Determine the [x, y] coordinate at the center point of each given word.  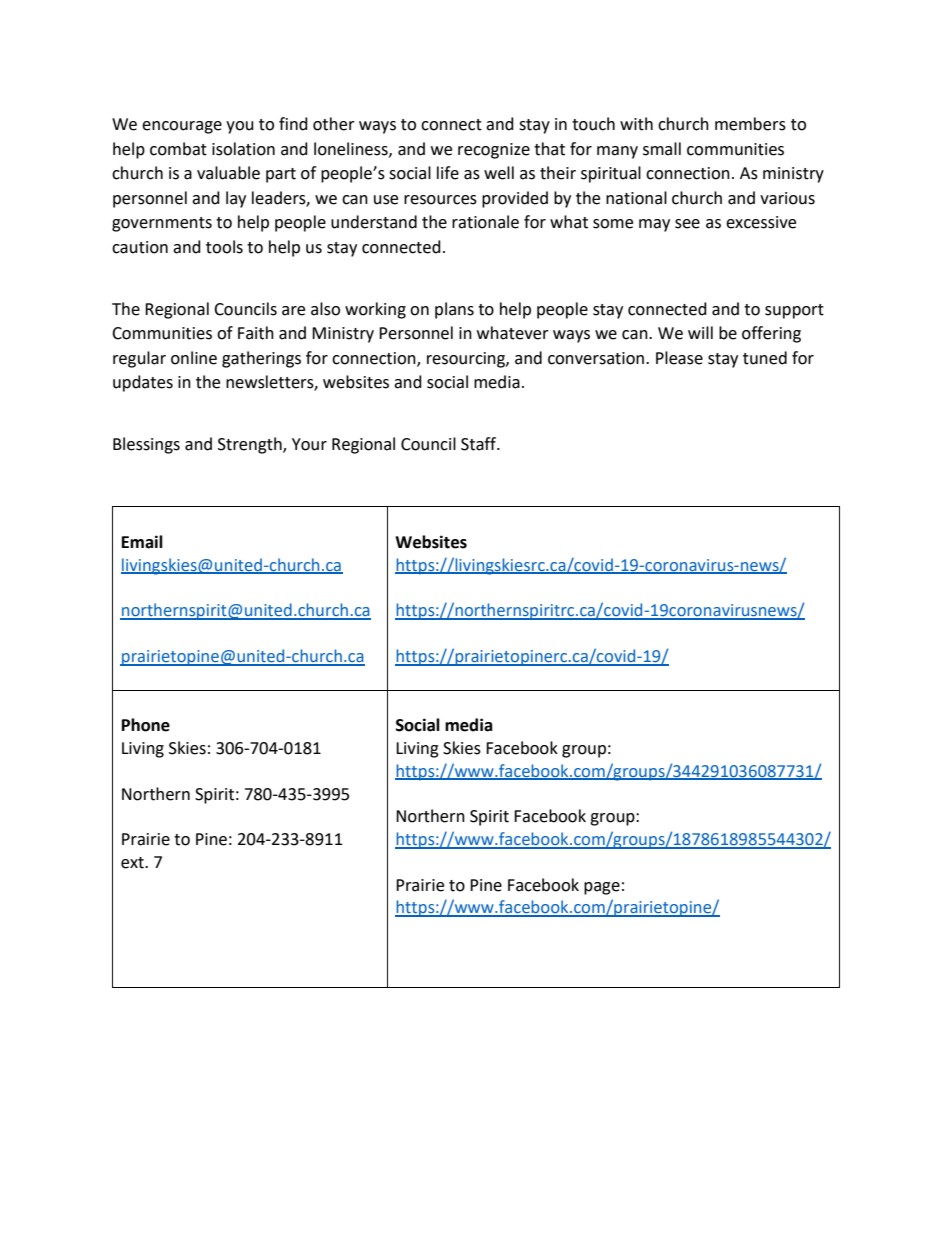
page [602, 888]
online [194, 358]
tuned [765, 358]
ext [133, 863]
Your [309, 444]
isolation [243, 149]
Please [679, 358]
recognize [494, 151]
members [750, 124]
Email [142, 542]
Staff [479, 444]
